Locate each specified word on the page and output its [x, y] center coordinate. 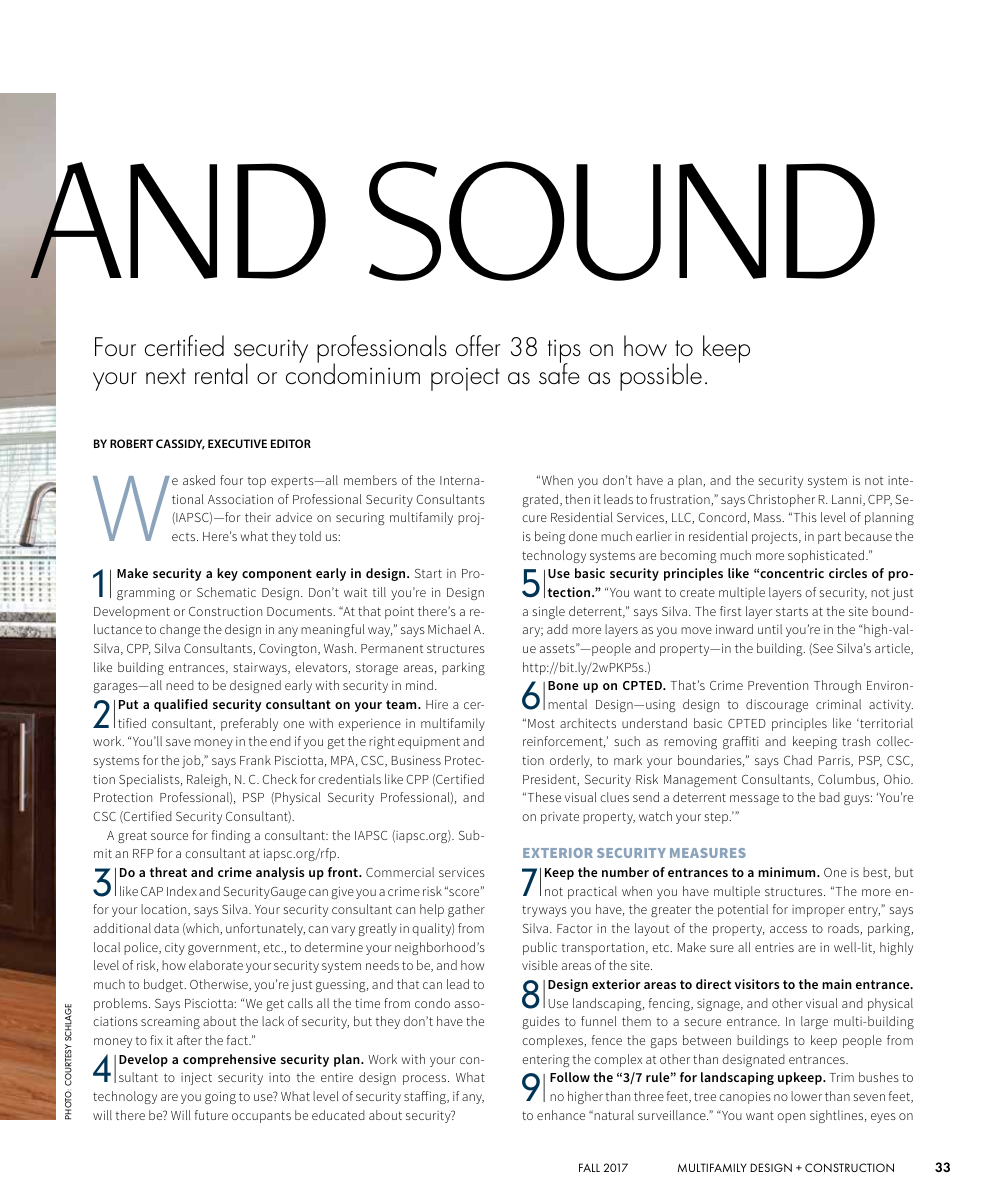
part [829, 538]
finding [231, 836]
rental [221, 374]
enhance [561, 1115]
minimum [788, 872]
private [560, 818]
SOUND [622, 221]
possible [661, 377]
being [550, 537]
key [227, 574]
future [211, 1115]
